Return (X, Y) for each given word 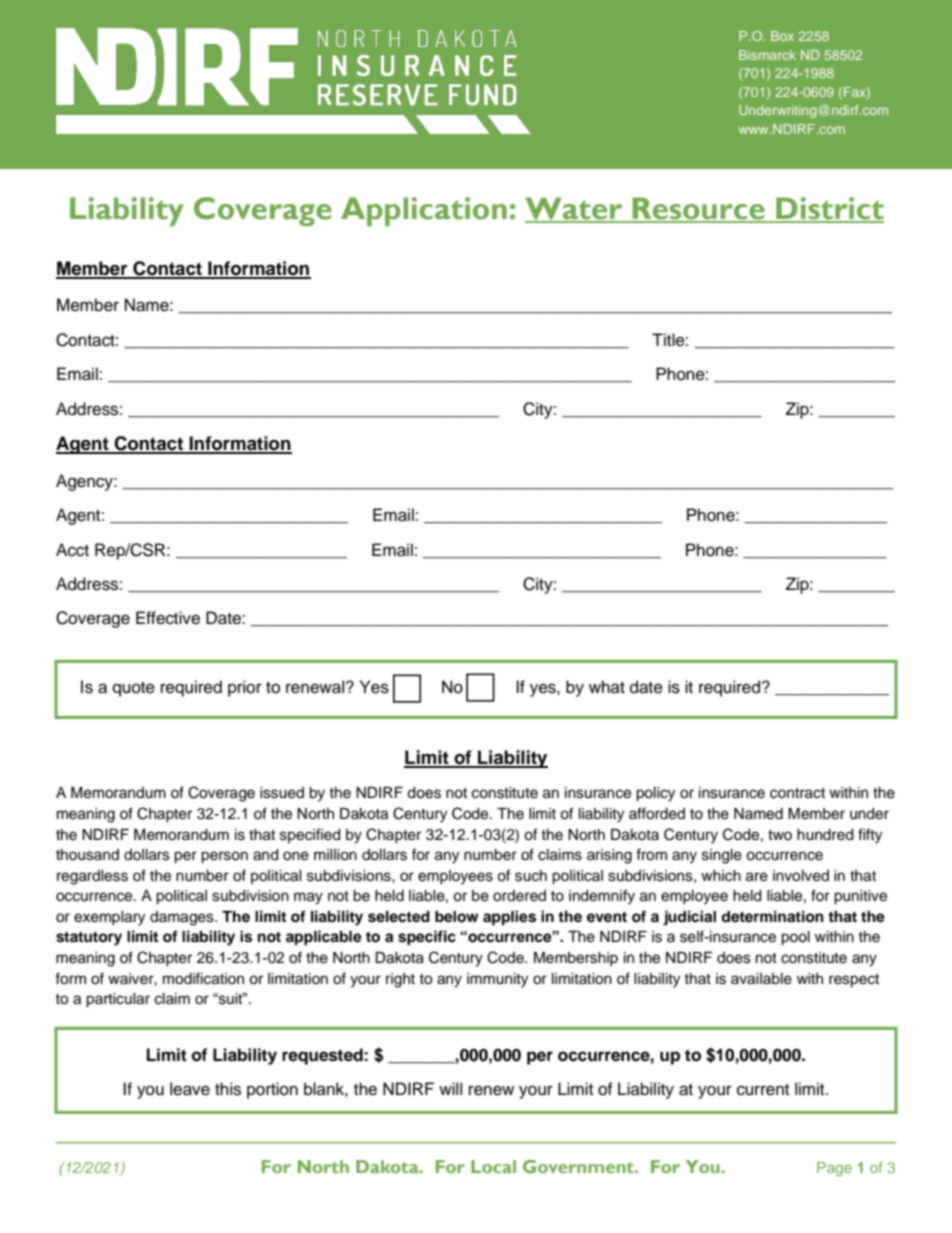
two (780, 835)
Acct (72, 550)
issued (282, 793)
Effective (168, 618)
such (531, 876)
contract (797, 793)
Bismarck (767, 55)
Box (782, 36)
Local (493, 1166)
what (607, 686)
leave (190, 1089)
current (763, 1090)
